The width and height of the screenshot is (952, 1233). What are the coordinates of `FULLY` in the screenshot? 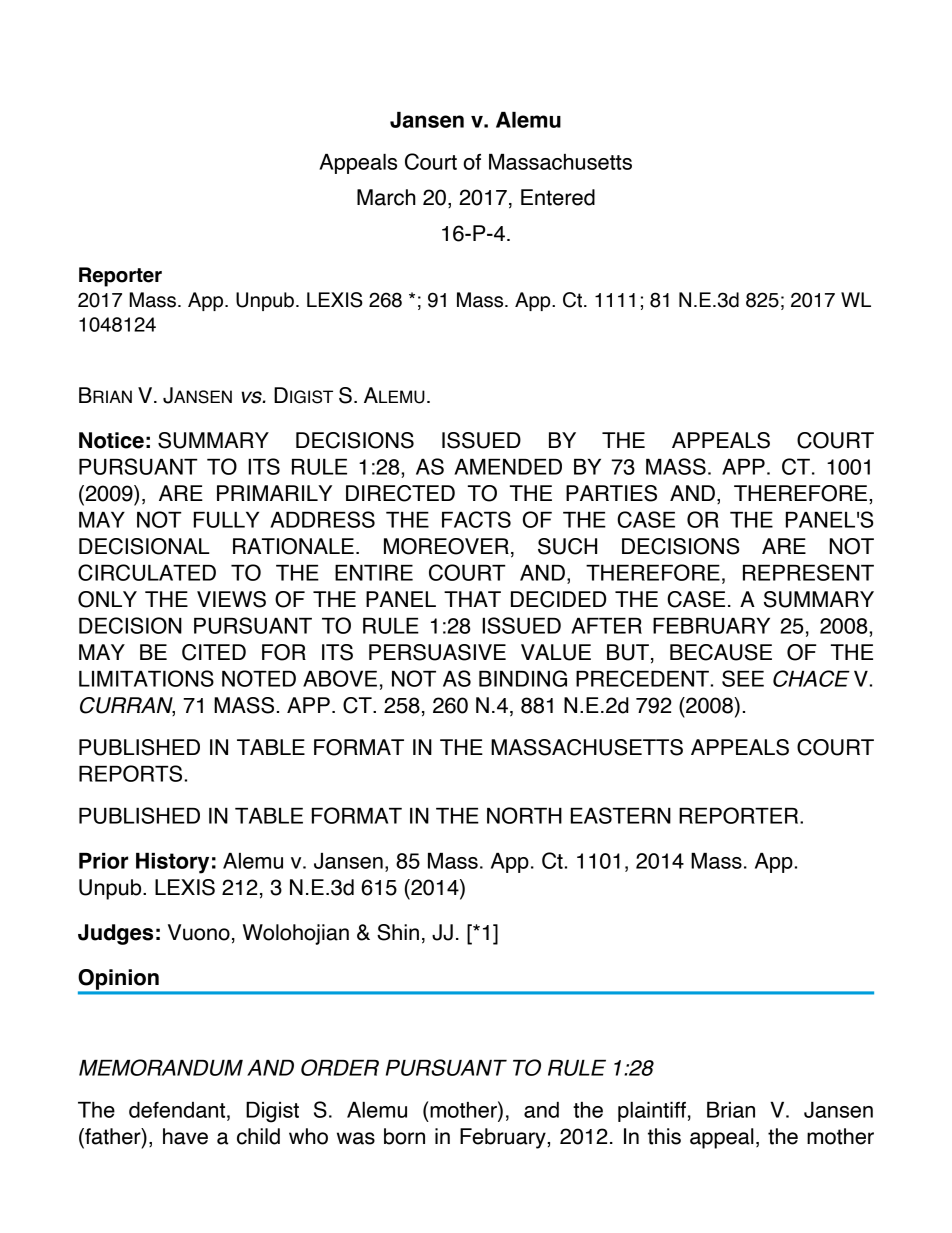 It's located at (226, 520).
